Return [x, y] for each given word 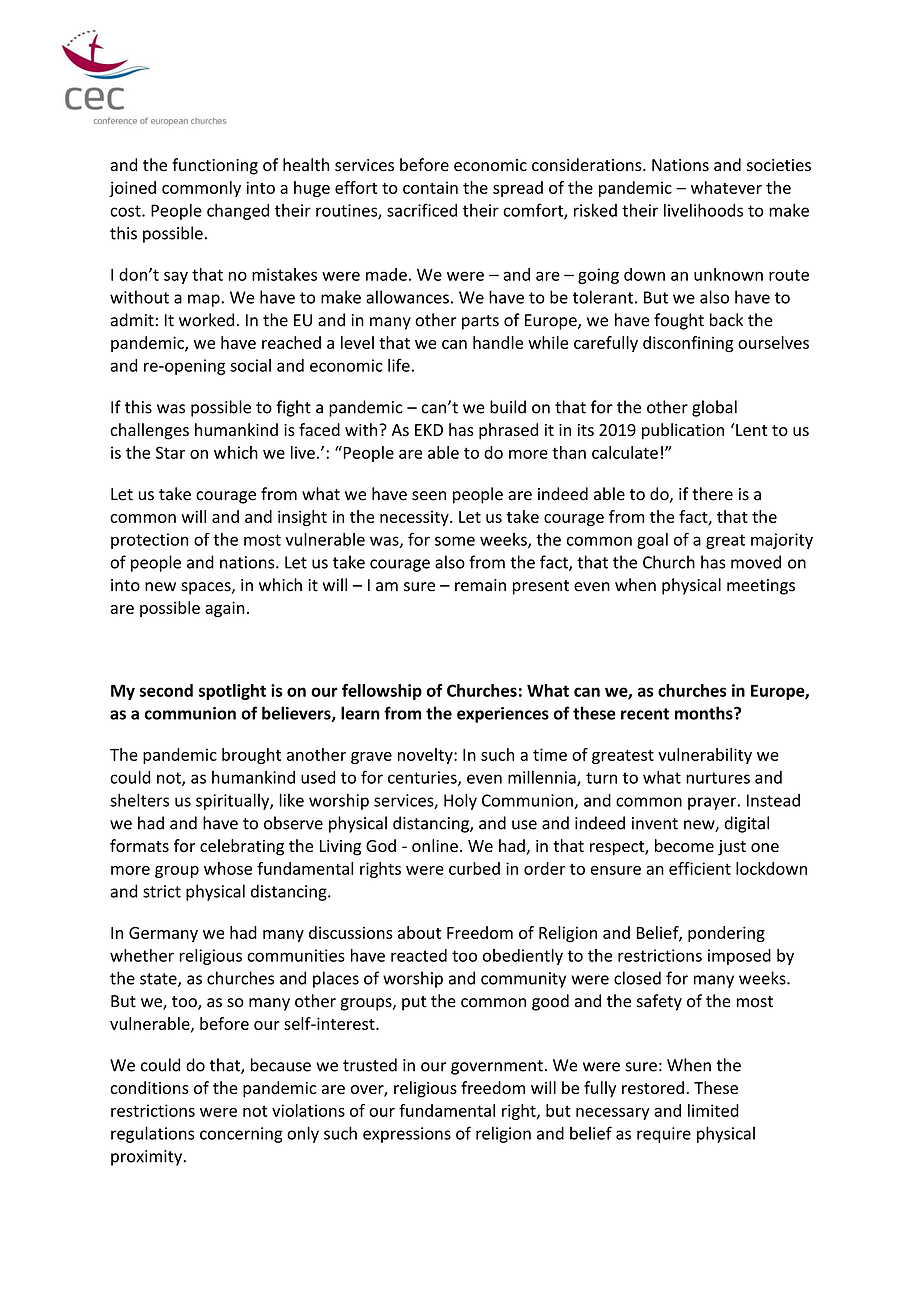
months [705, 713]
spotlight [232, 692]
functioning [215, 166]
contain [430, 187]
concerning [241, 1135]
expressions [407, 1135]
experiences [503, 715]
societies [779, 165]
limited [713, 1110]
